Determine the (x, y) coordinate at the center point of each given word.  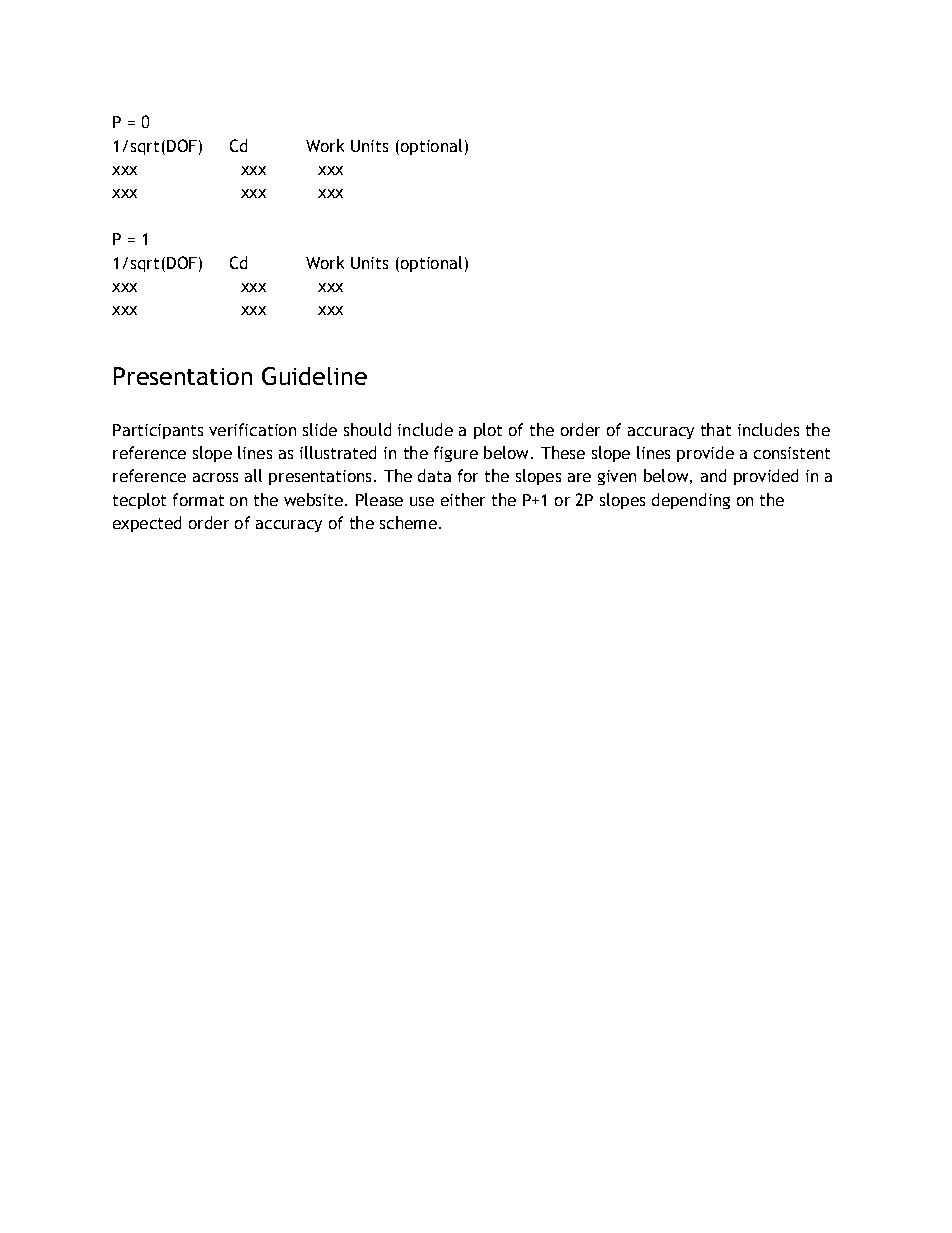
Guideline (314, 376)
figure (456, 454)
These (563, 452)
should (367, 429)
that (716, 429)
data (434, 475)
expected (147, 524)
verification (252, 429)
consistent (792, 453)
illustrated (338, 452)
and (713, 475)
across (215, 477)
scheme (408, 522)
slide (320, 429)
